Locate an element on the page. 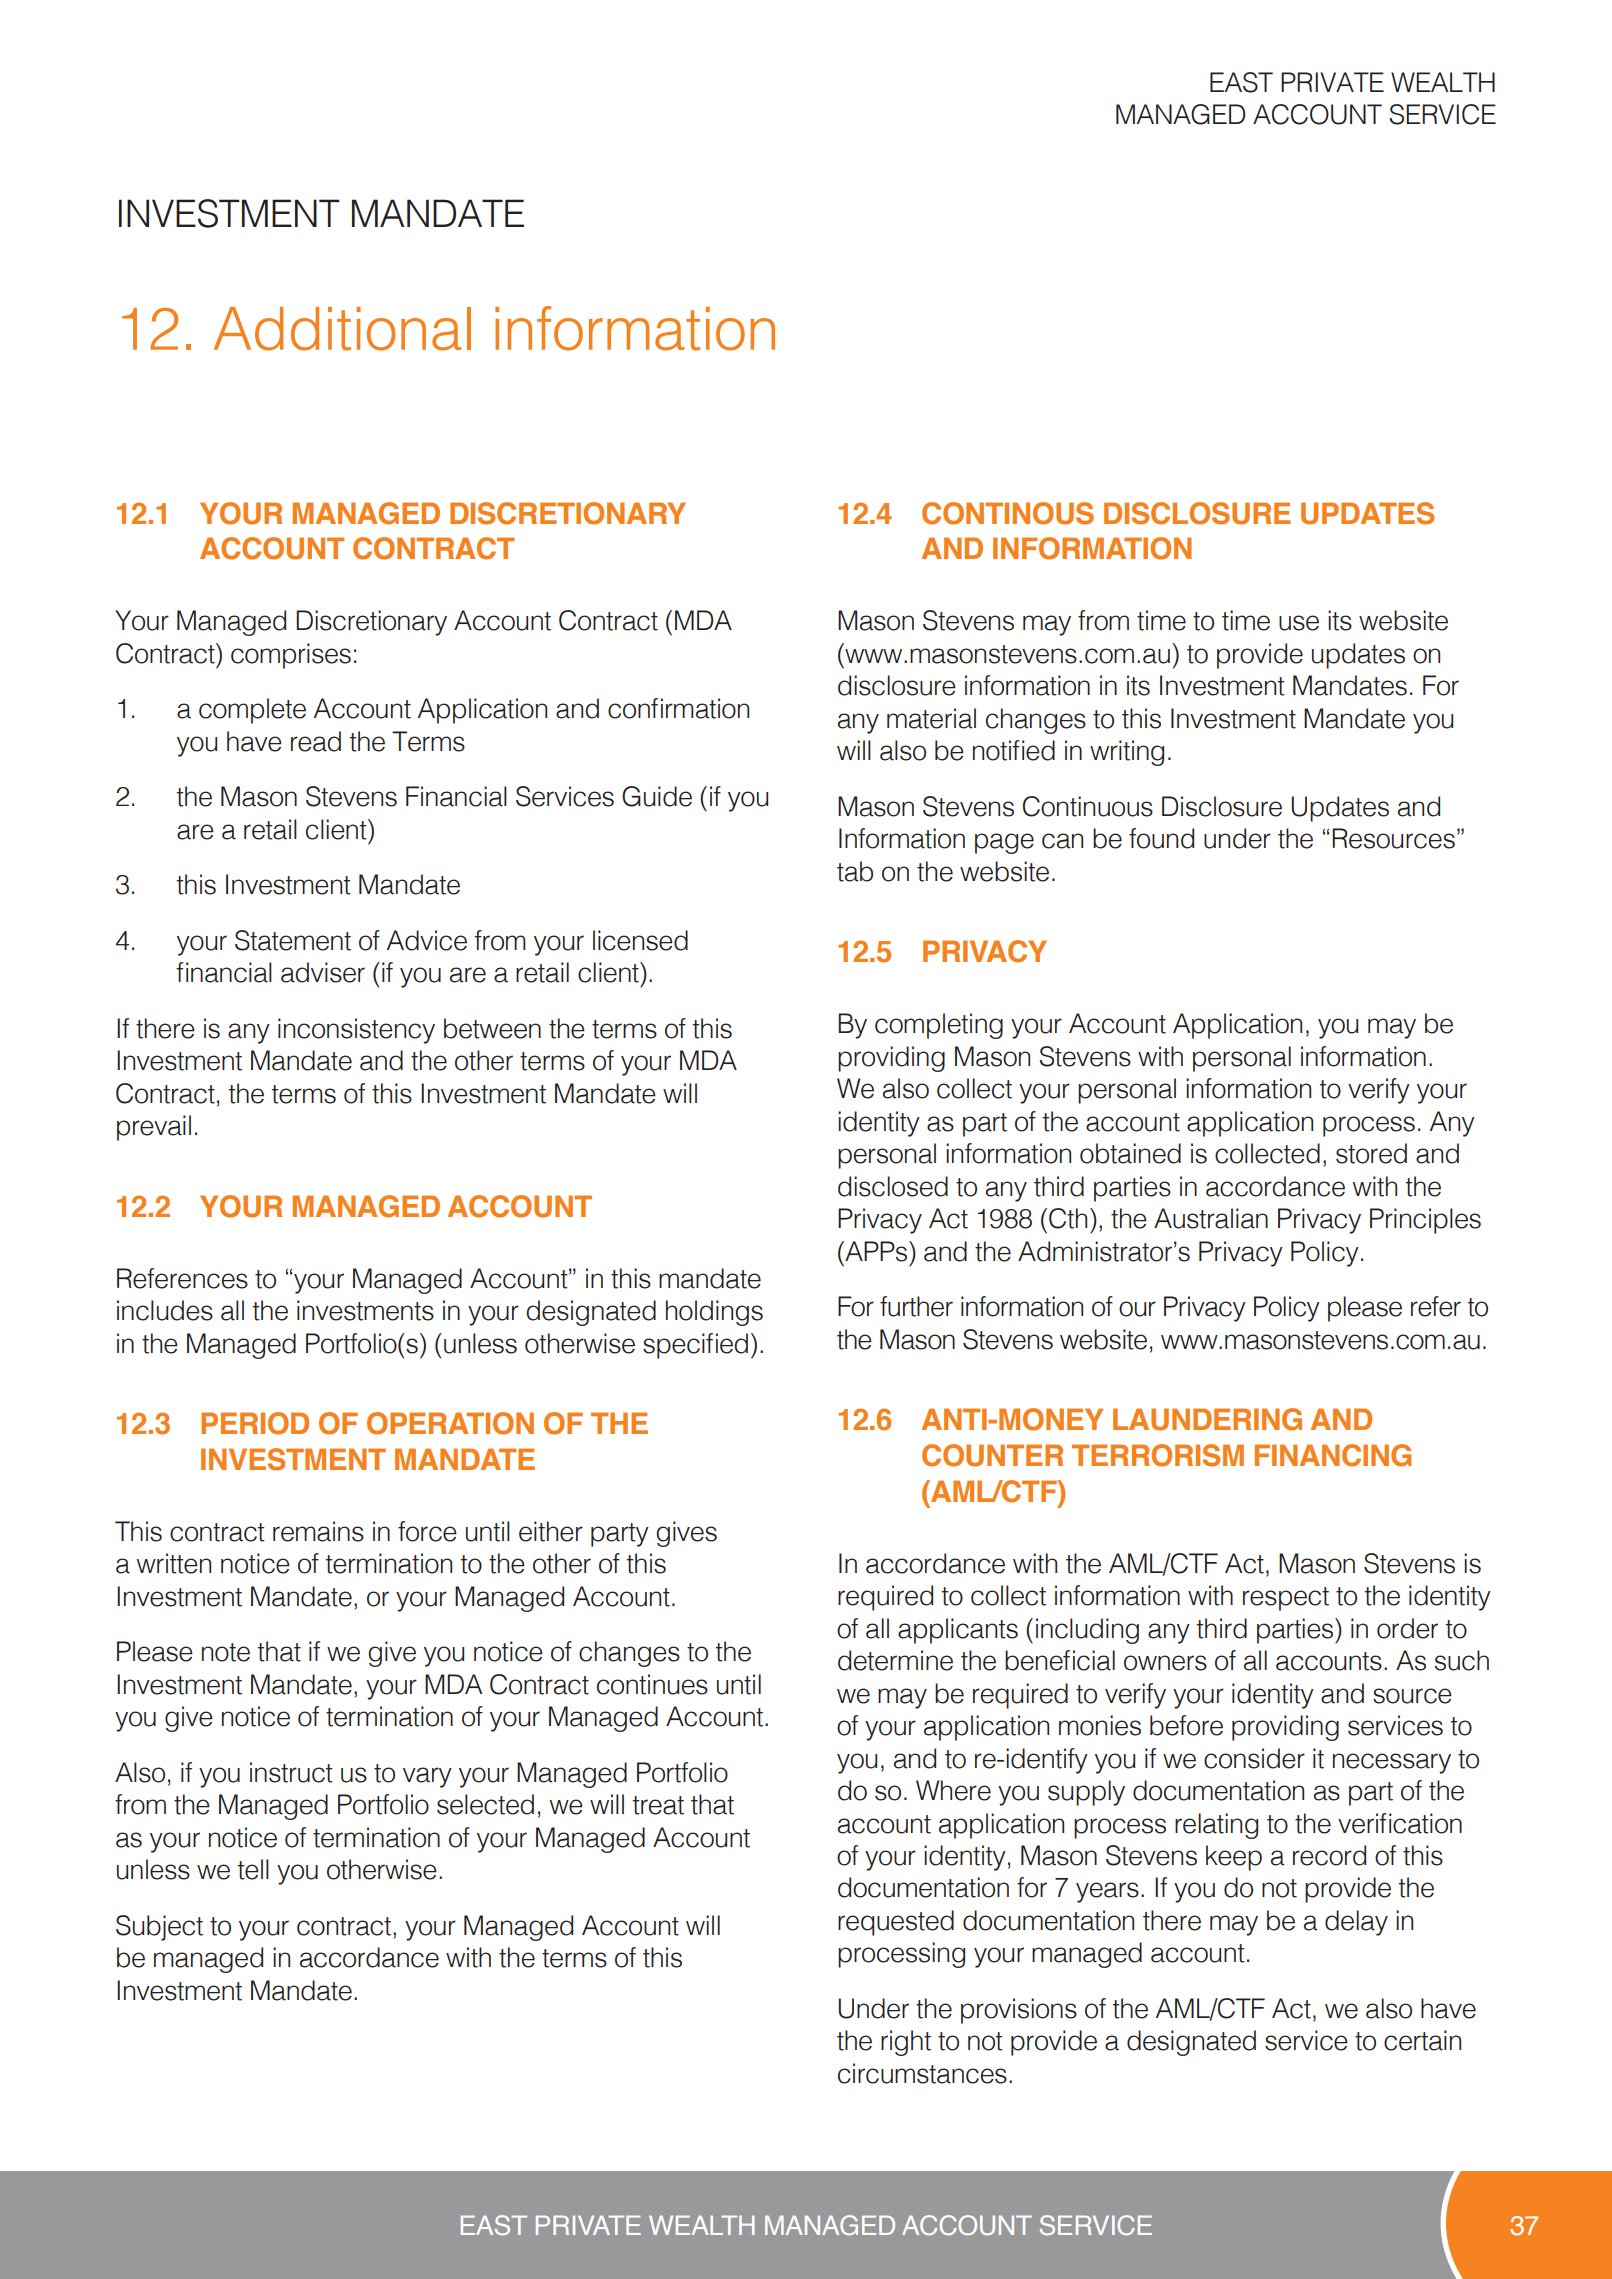  right is located at coordinates (906, 2043).
